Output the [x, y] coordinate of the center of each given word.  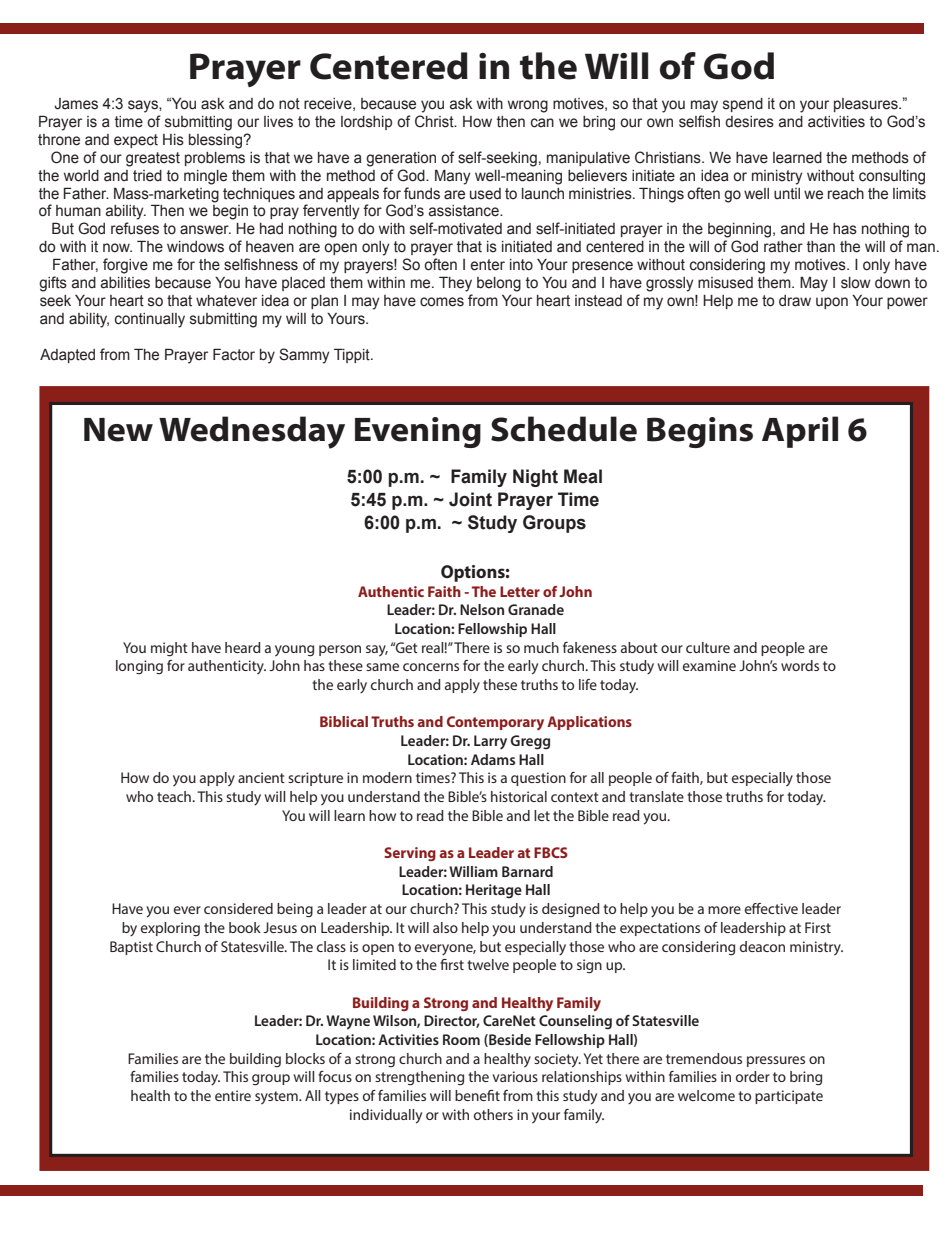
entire [233, 1095]
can [542, 123]
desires [749, 122]
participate [789, 1097]
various [515, 1076]
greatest [153, 159]
